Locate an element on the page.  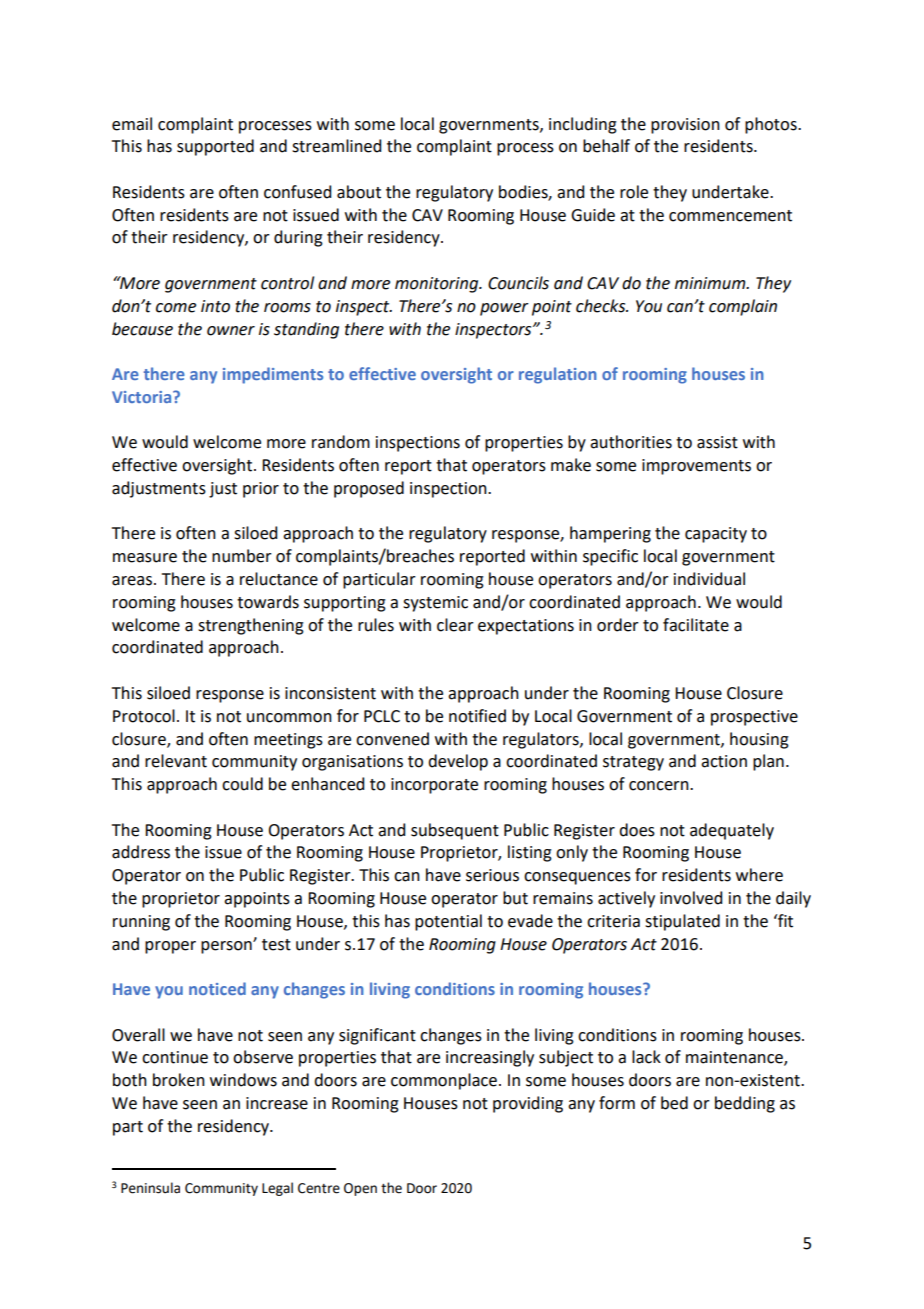
provision is located at coordinates (685, 126).
